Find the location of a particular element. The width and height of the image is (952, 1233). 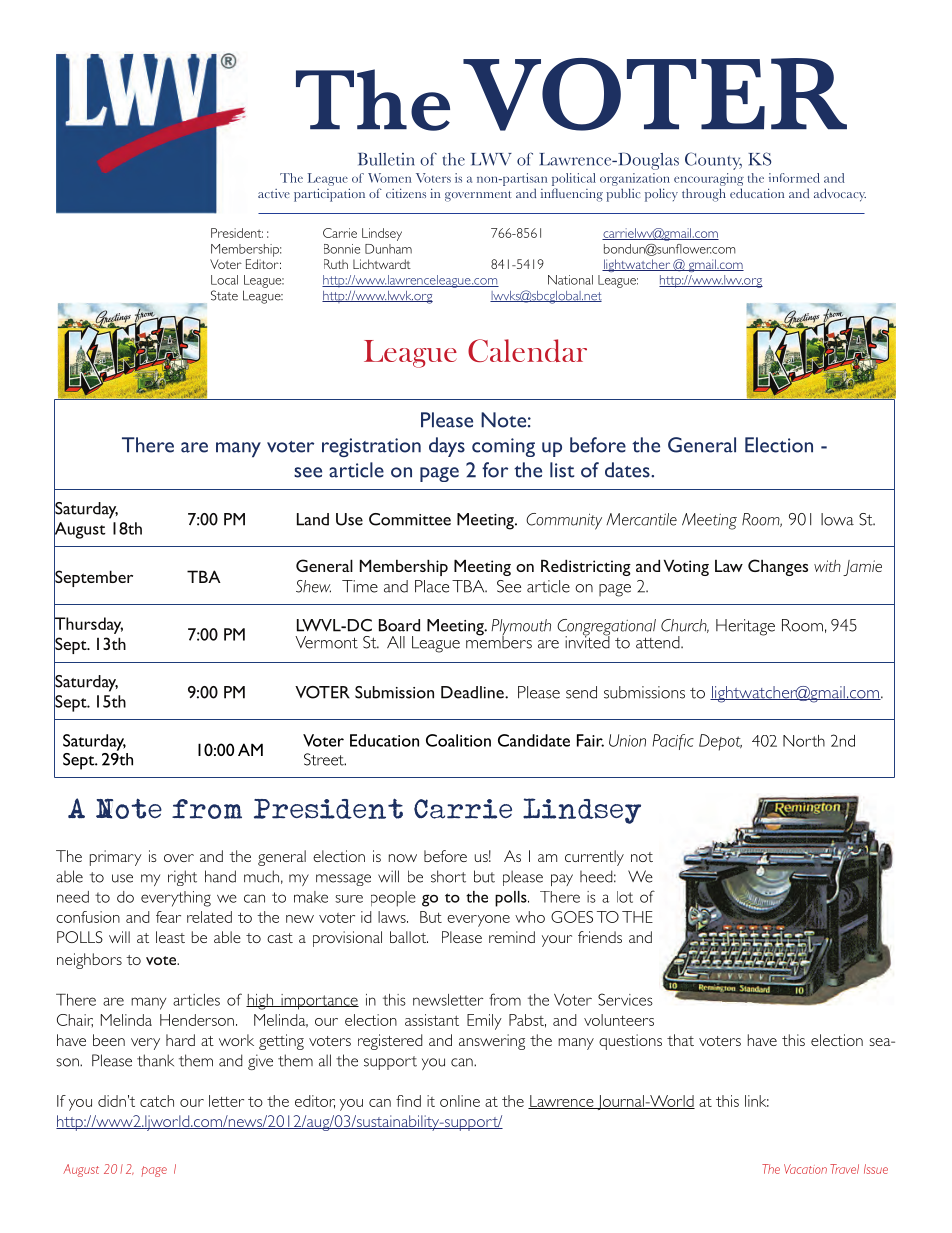

Heritage is located at coordinates (745, 627).
